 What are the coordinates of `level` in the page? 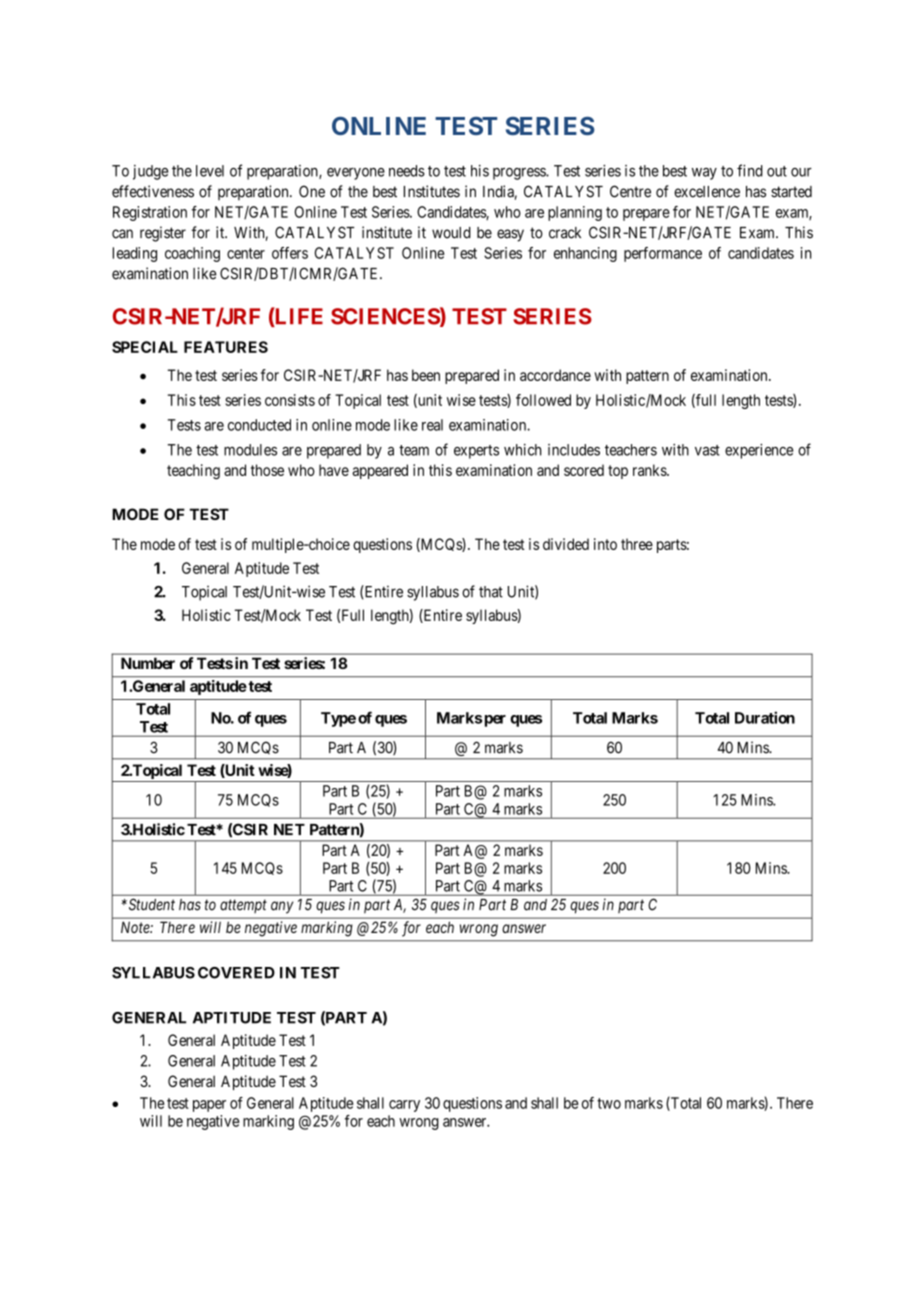 It's located at (210, 171).
